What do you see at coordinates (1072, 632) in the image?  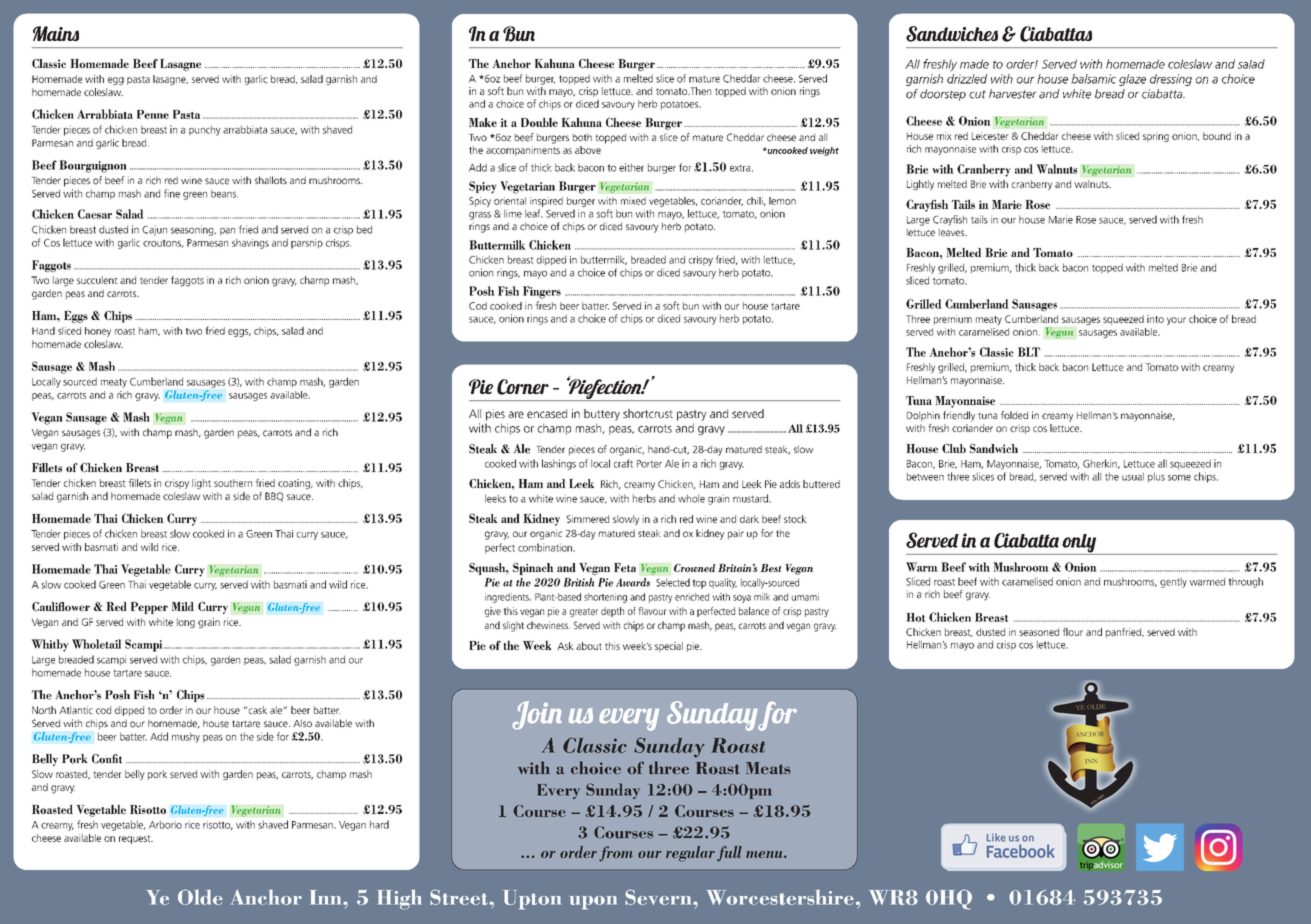 I see `flour` at bounding box center [1072, 632].
